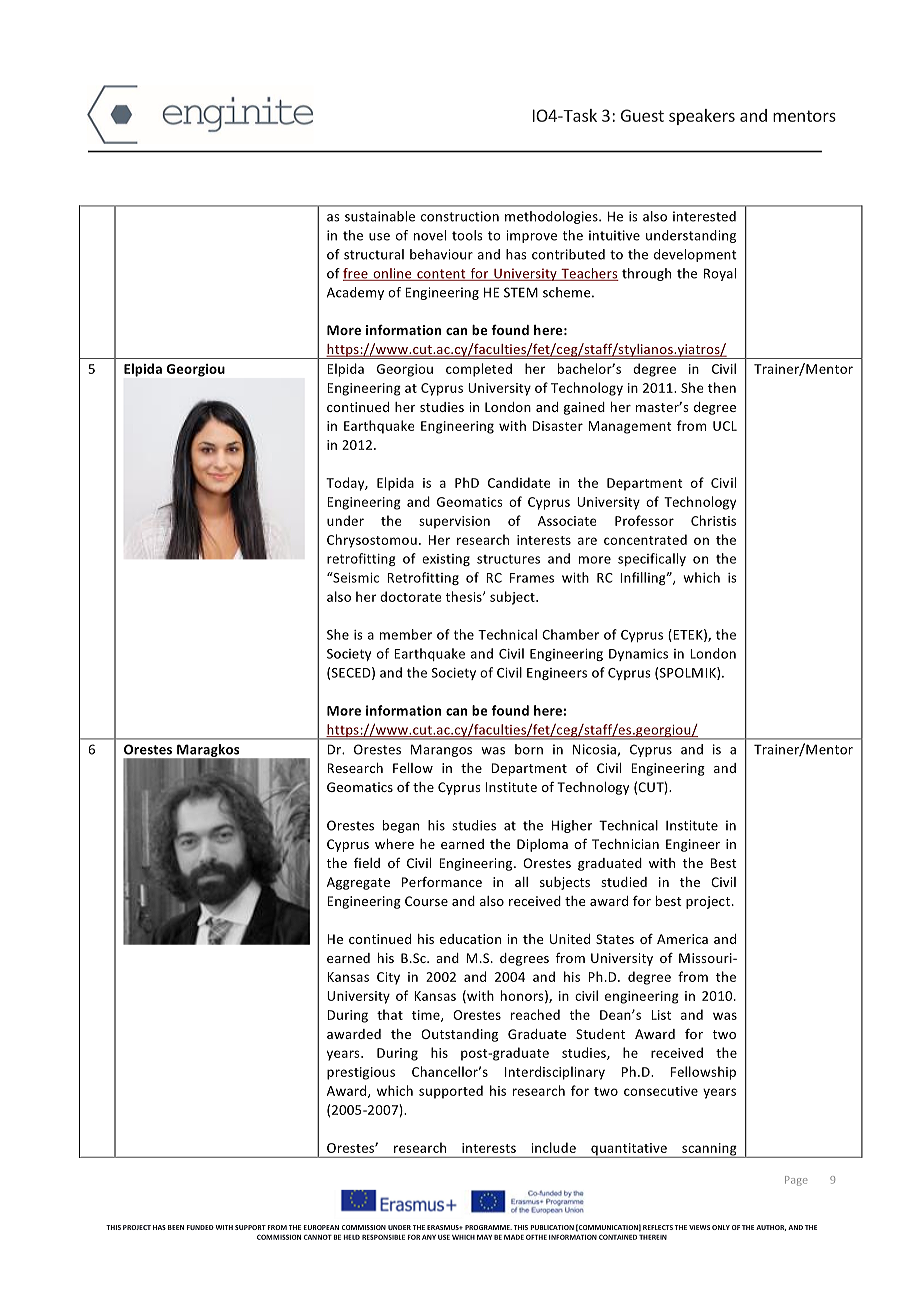 The image size is (924, 1307). What do you see at coordinates (460, 216) in the image?
I see `construction` at bounding box center [460, 216].
